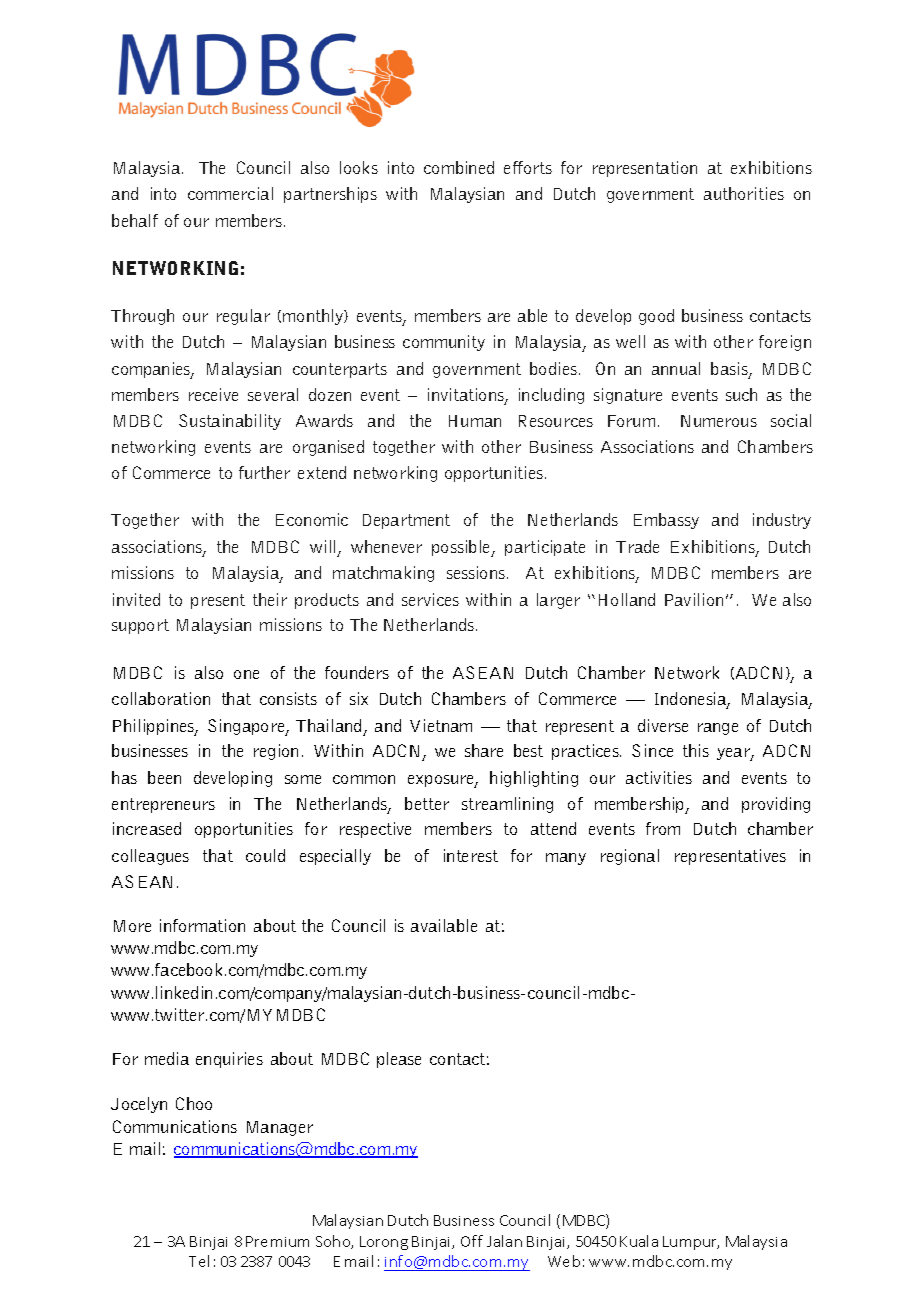 The image size is (924, 1308). What do you see at coordinates (472, 1241) in the document?
I see `Off` at bounding box center [472, 1241].
